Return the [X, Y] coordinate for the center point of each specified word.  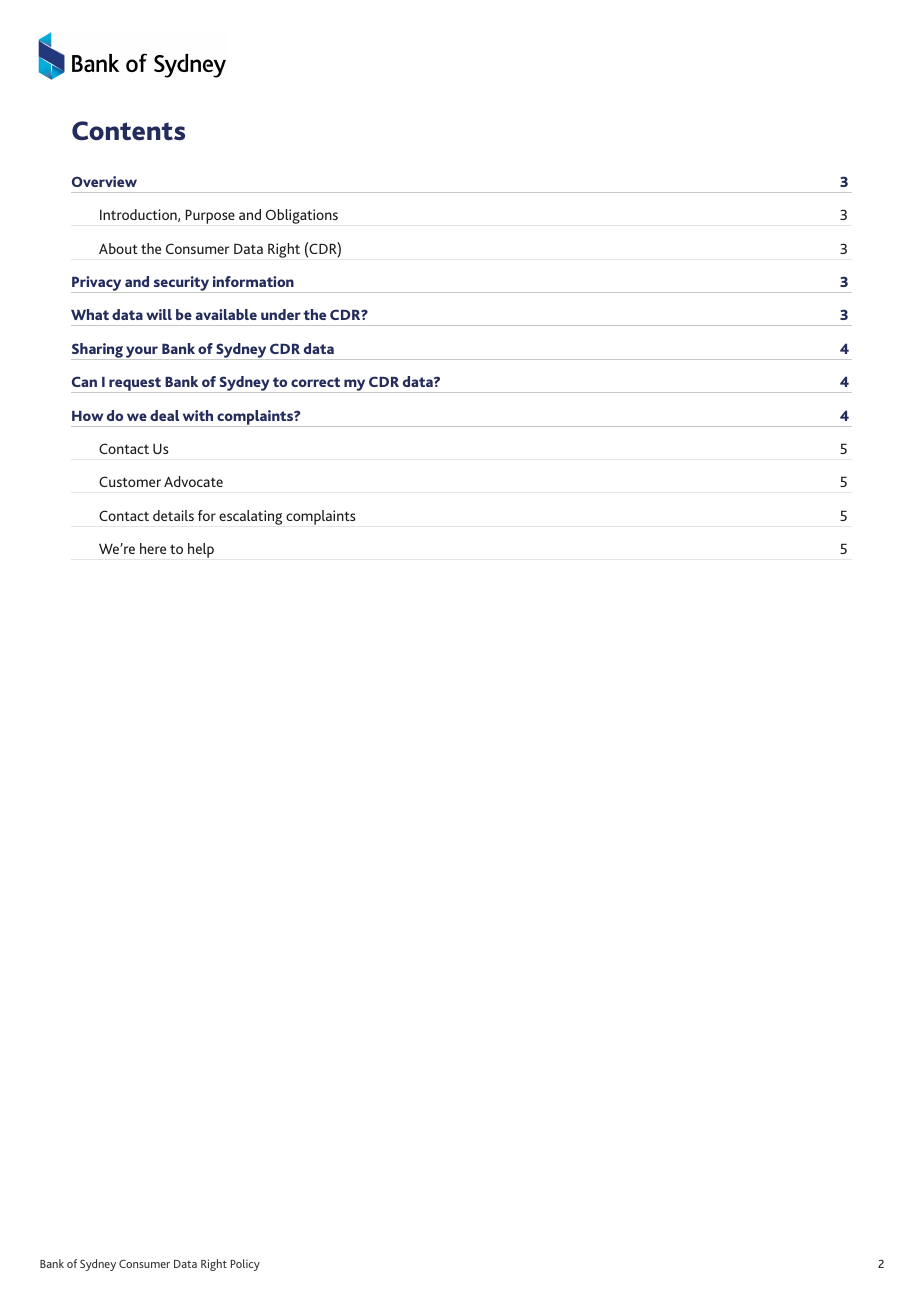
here [153, 548]
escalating [250, 517]
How [87, 416]
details [173, 515]
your [142, 353]
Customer [130, 481]
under [281, 314]
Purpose [210, 216]
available [226, 314]
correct [315, 382]
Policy [245, 1265]
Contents [128, 131]
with [198, 415]
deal [165, 415]
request [135, 385]
